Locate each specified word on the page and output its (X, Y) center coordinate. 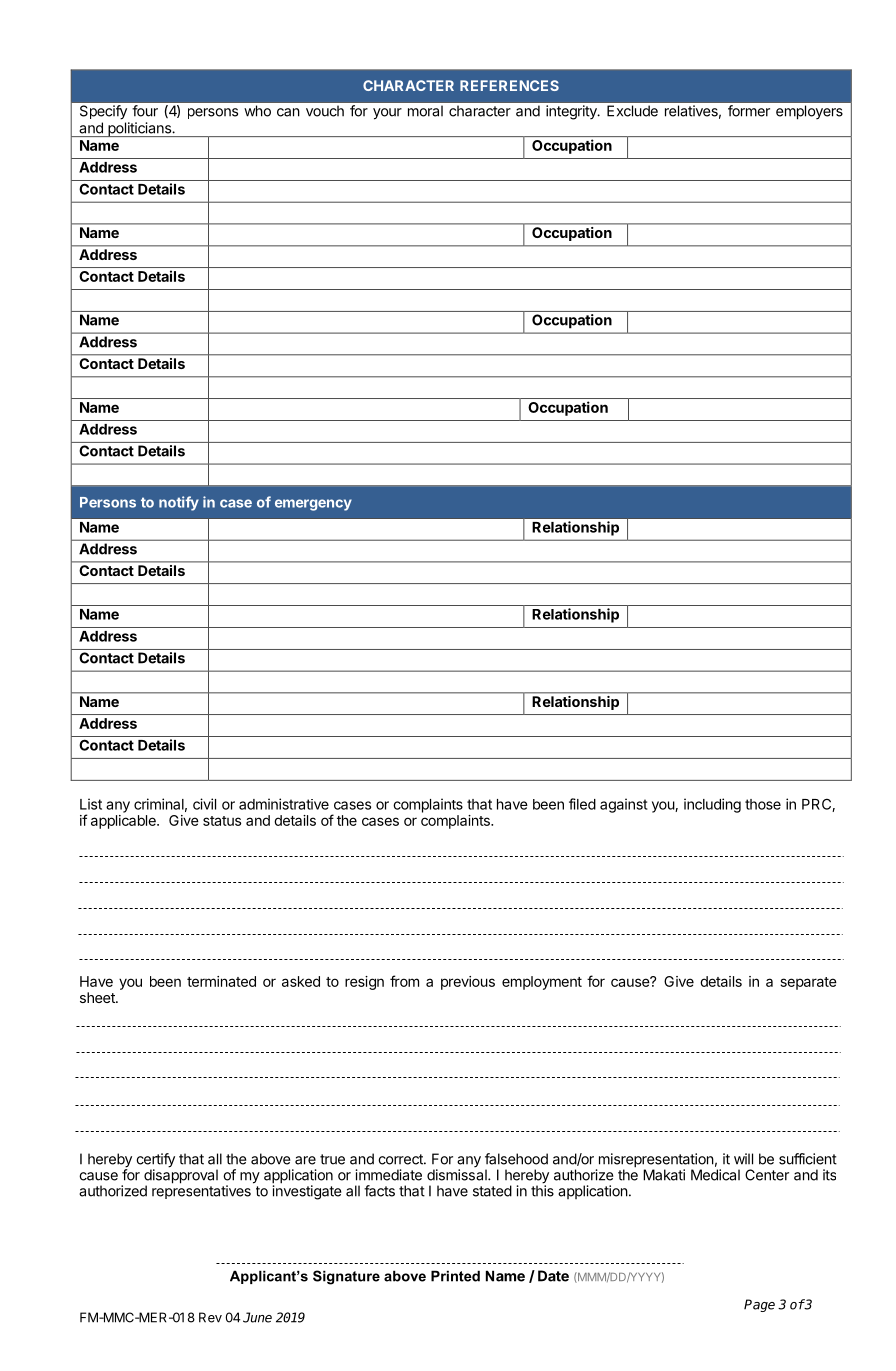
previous (468, 983)
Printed (455, 1276)
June (257, 1317)
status (222, 821)
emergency (313, 505)
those (763, 804)
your (387, 114)
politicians (139, 129)
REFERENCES (509, 85)
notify (179, 503)
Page (759, 1305)
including (712, 805)
